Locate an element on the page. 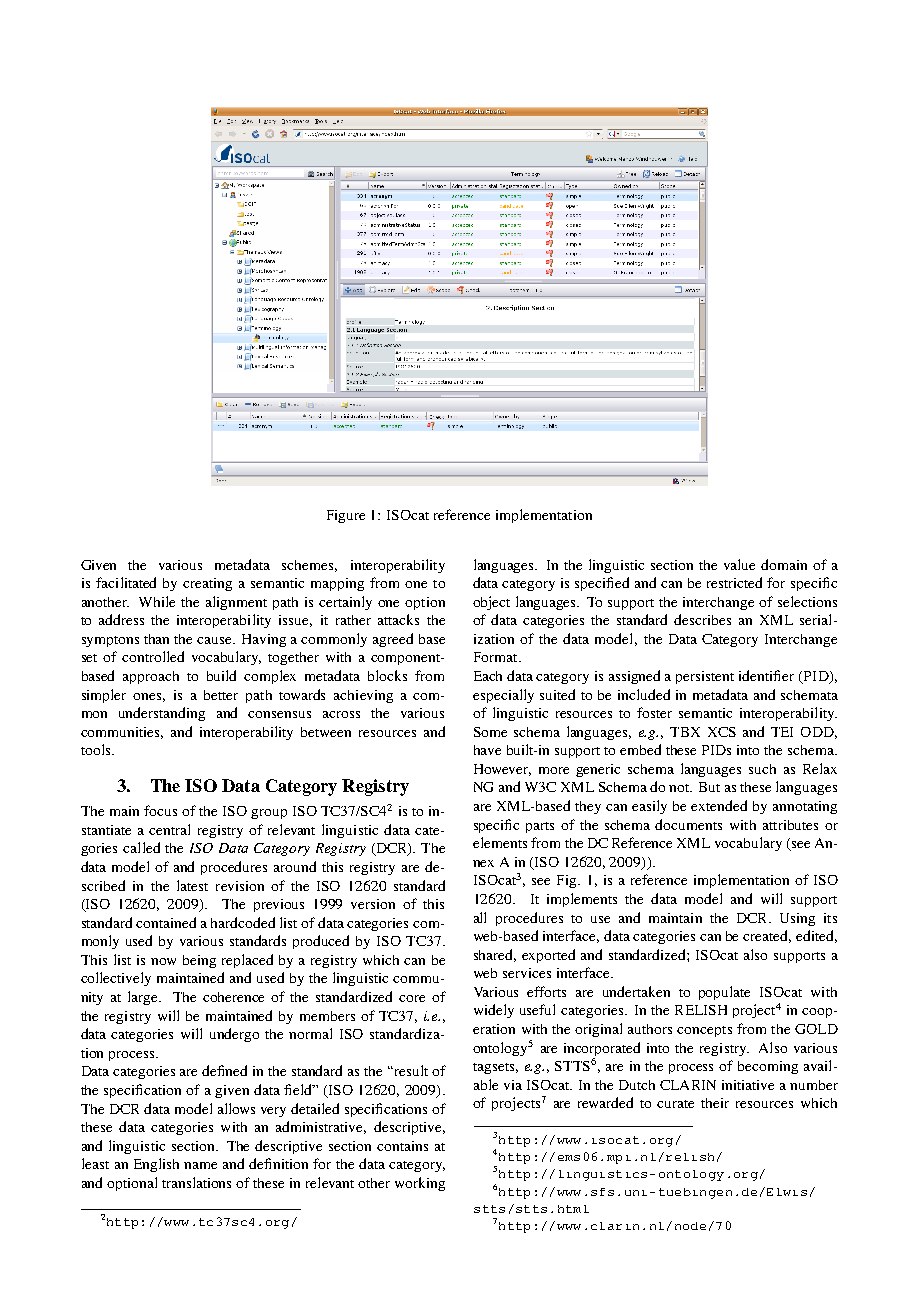 This page has width=924, height=1308. TEI is located at coordinates (782, 732).
